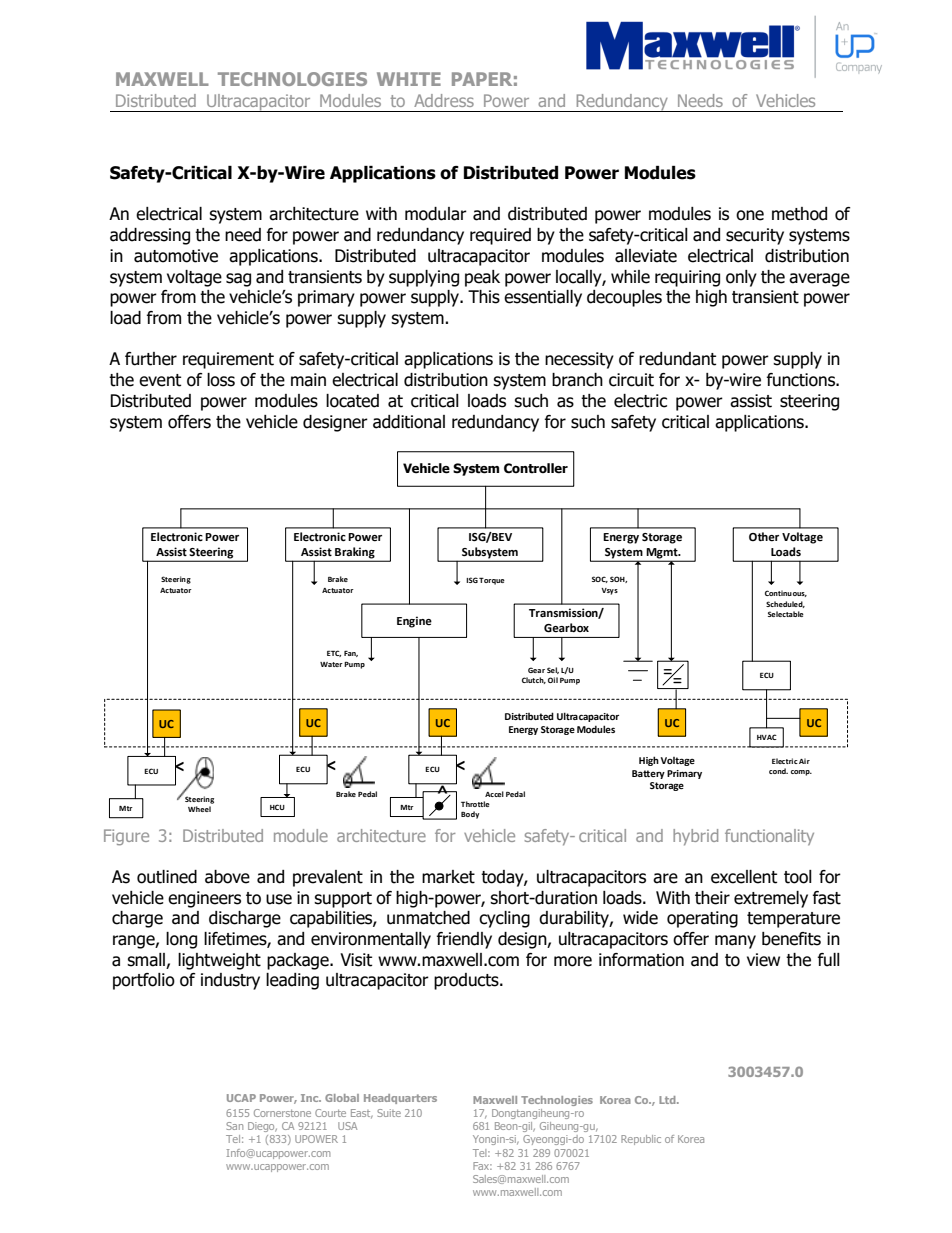 This document has width=952, height=1233. I want to click on Headquarters, so click(400, 1099).
